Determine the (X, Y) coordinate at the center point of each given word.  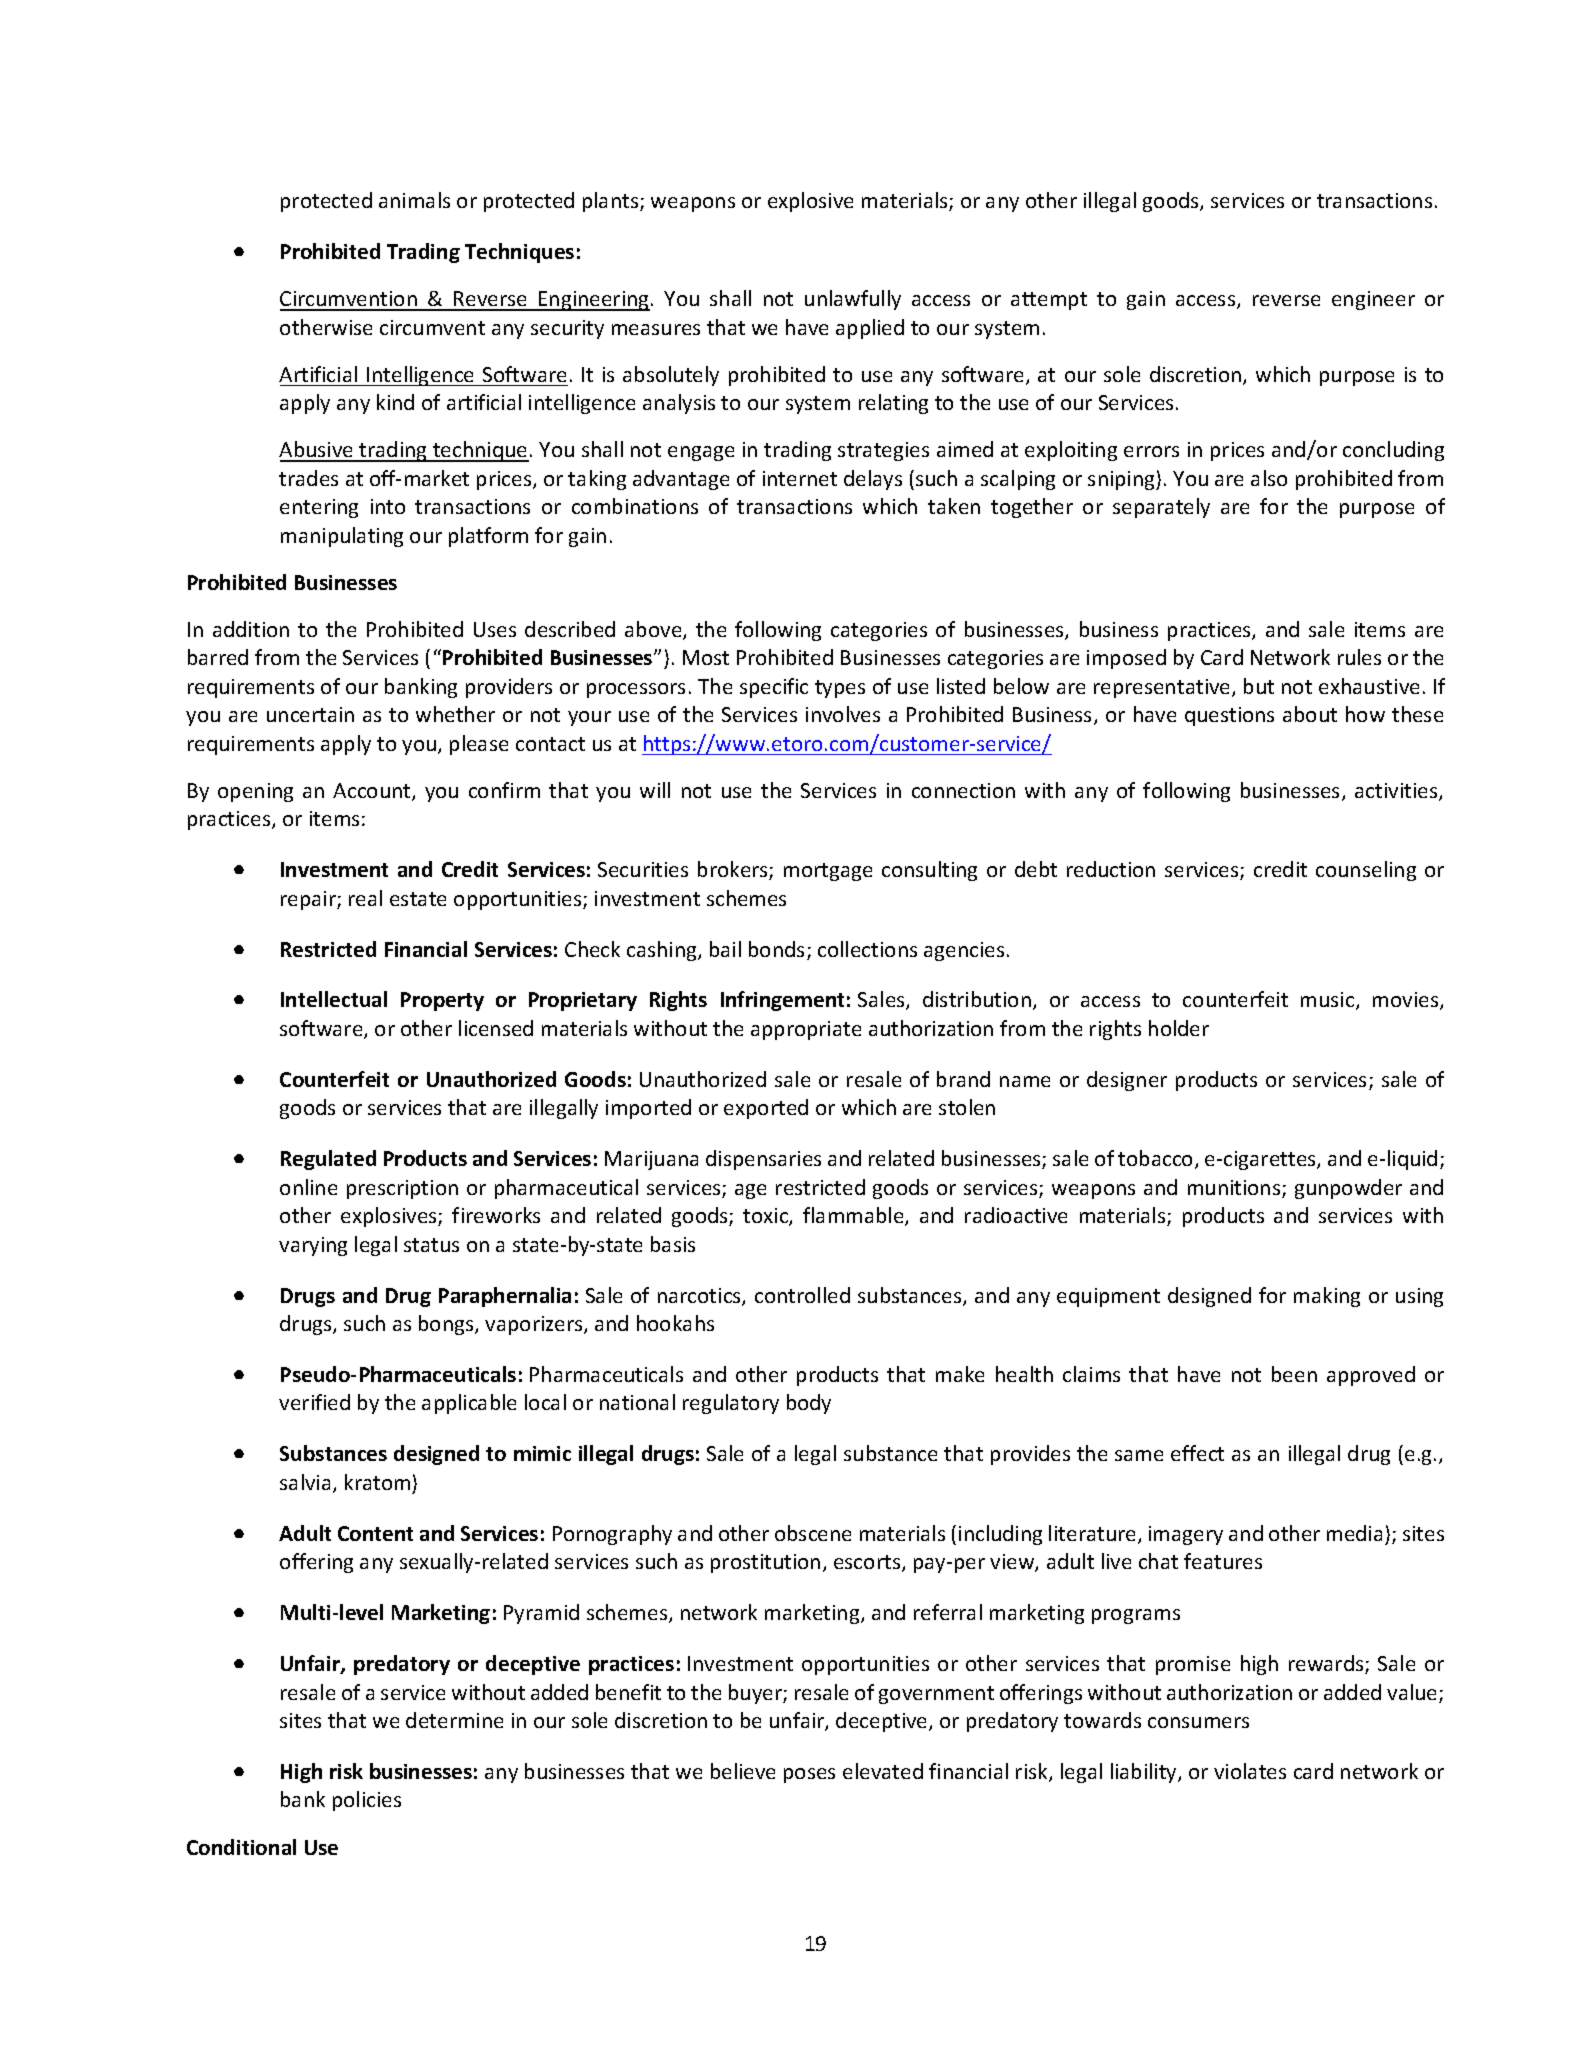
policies (367, 1801)
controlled (802, 1295)
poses (809, 1775)
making (1327, 1297)
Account (373, 792)
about (1310, 714)
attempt (1049, 301)
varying (313, 1246)
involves (843, 714)
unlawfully (853, 300)
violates (1250, 1771)
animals (414, 200)
